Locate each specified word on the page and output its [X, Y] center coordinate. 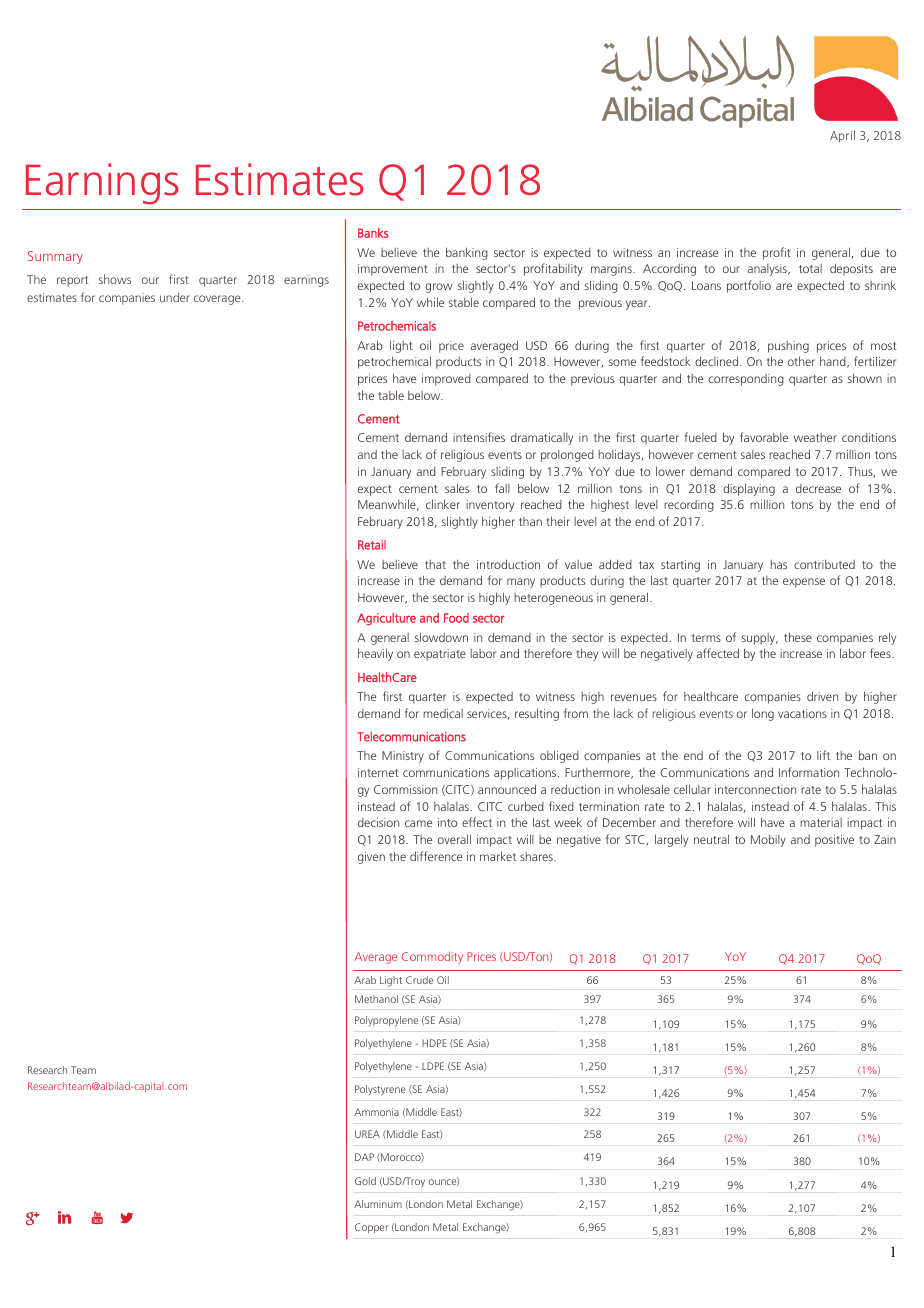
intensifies [479, 437]
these [798, 637]
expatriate [440, 655]
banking [467, 253]
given [371, 858]
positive [834, 841]
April [842, 136]
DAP [364, 1157]
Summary [55, 257]
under [175, 297]
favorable [764, 437]
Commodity [432, 958]
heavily [375, 654]
